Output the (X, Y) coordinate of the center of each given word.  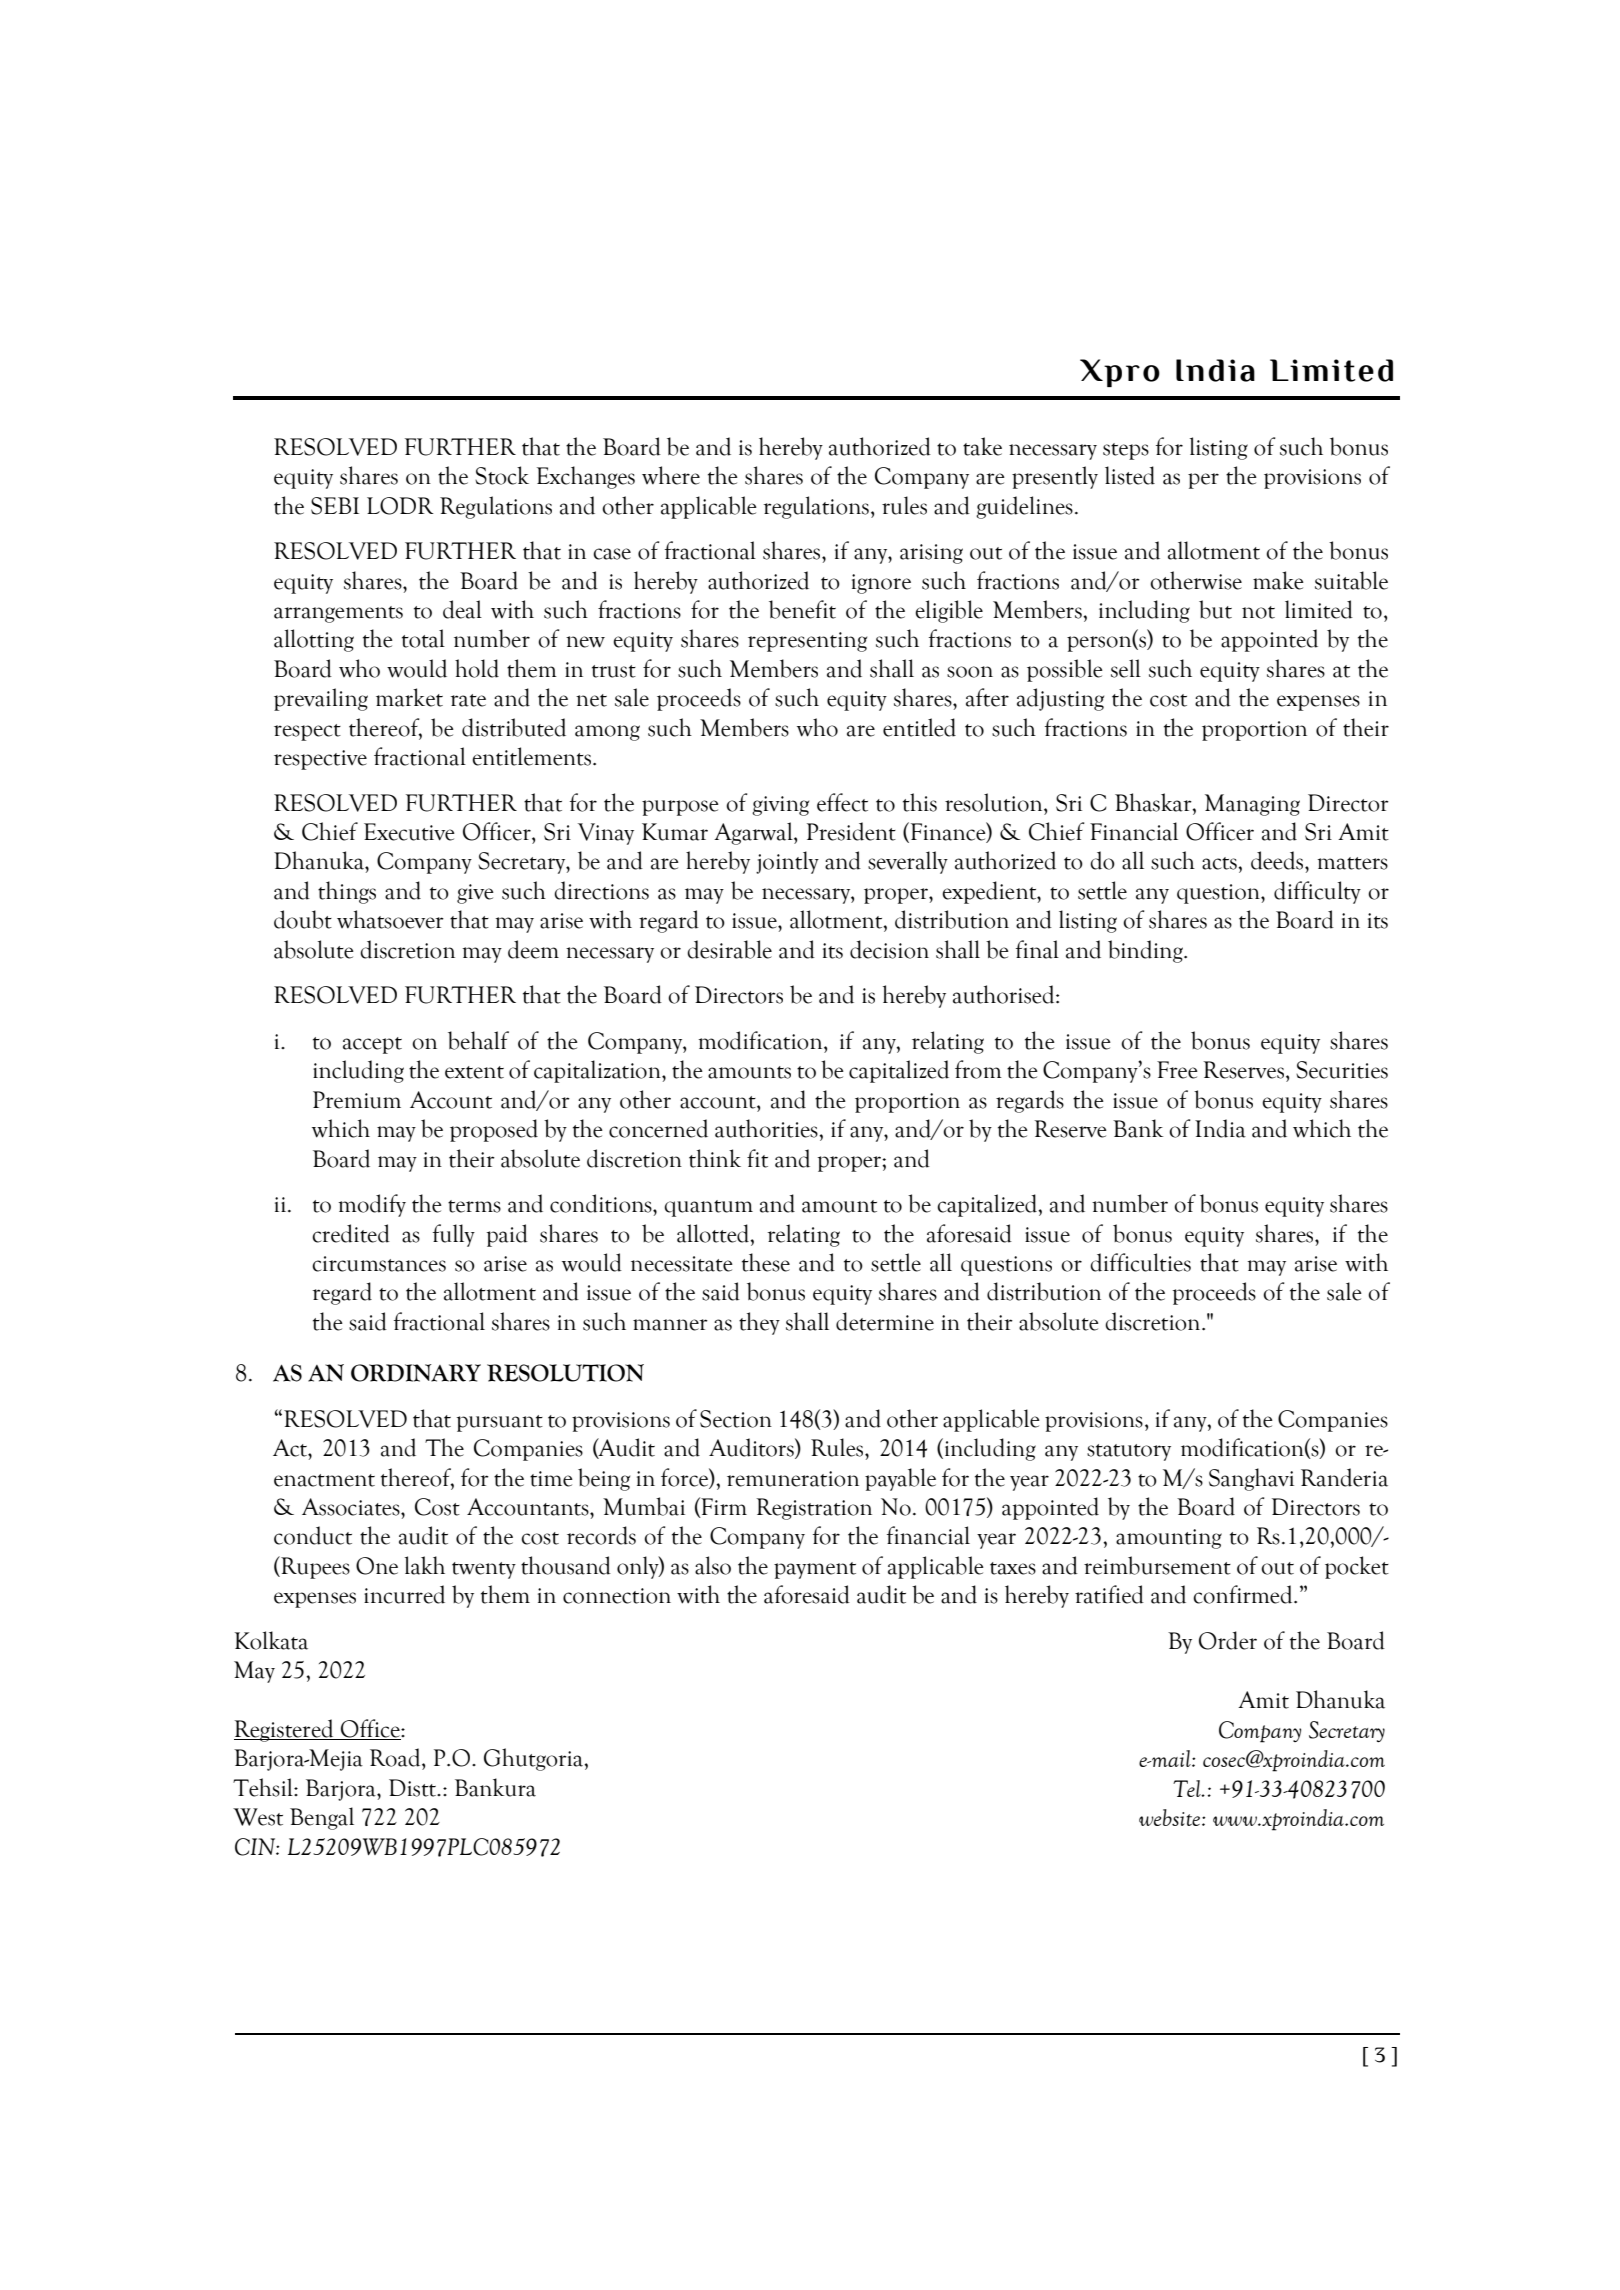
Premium (357, 1100)
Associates (352, 1507)
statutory (1129, 1452)
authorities (767, 1128)
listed (1130, 475)
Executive (409, 832)
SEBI (335, 506)
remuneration (793, 1479)
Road (396, 1757)
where (671, 475)
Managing (1252, 805)
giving (780, 806)
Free (1177, 1070)
